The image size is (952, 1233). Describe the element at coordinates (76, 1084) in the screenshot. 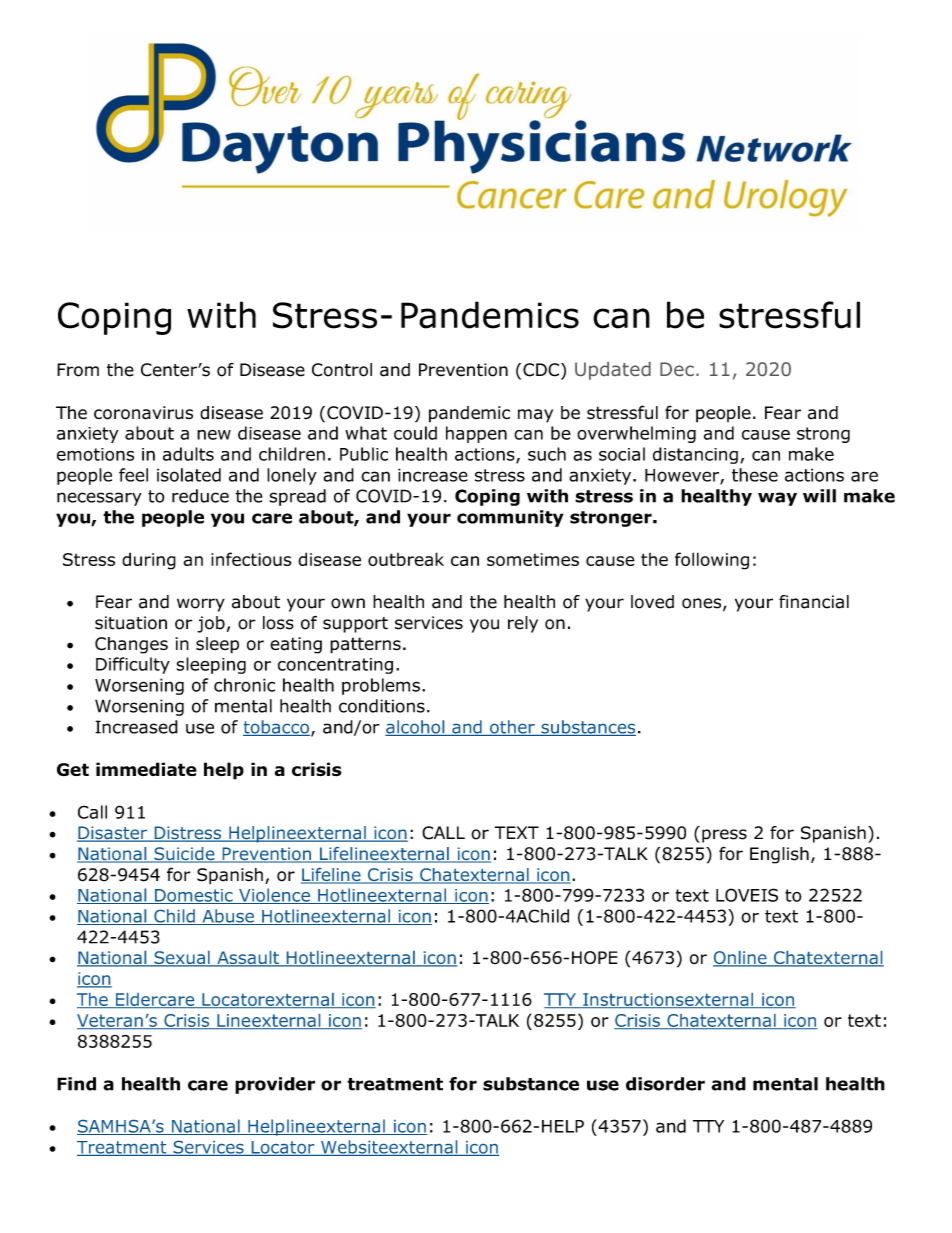

I see `Find` at that location.
